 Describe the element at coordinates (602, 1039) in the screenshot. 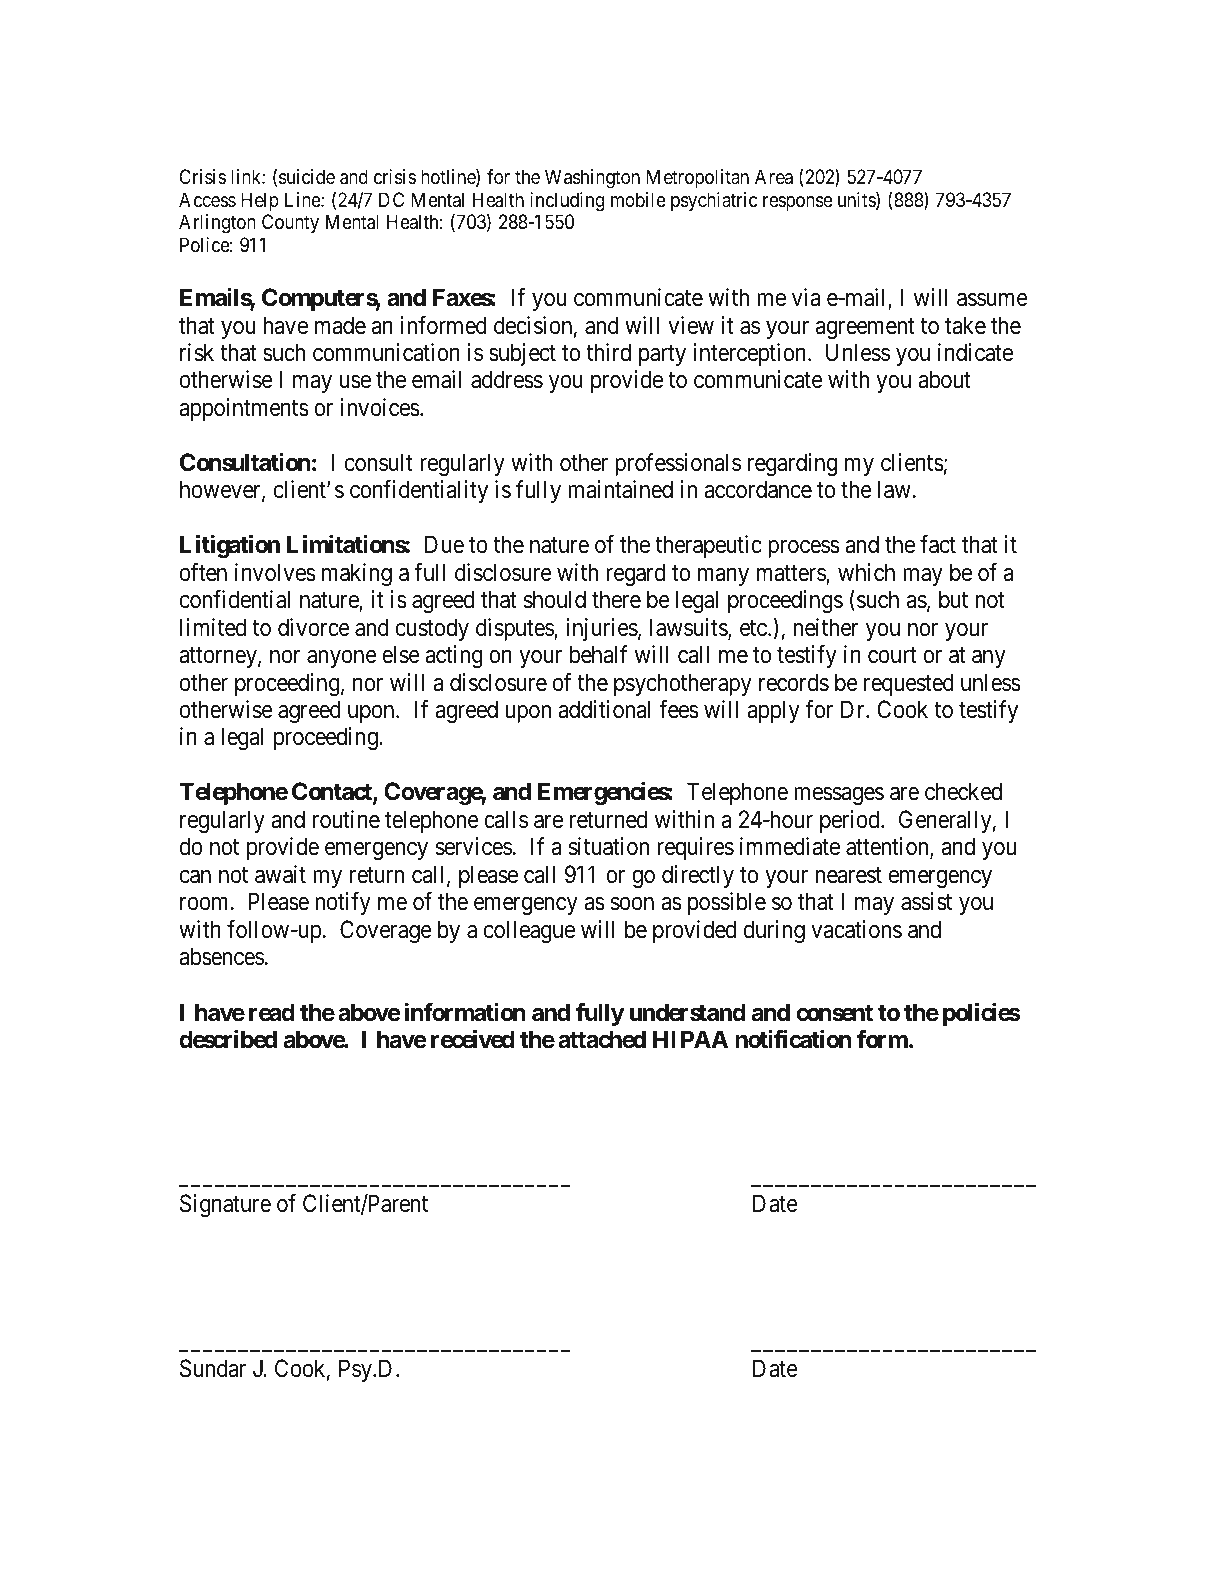

I see `attached` at that location.
